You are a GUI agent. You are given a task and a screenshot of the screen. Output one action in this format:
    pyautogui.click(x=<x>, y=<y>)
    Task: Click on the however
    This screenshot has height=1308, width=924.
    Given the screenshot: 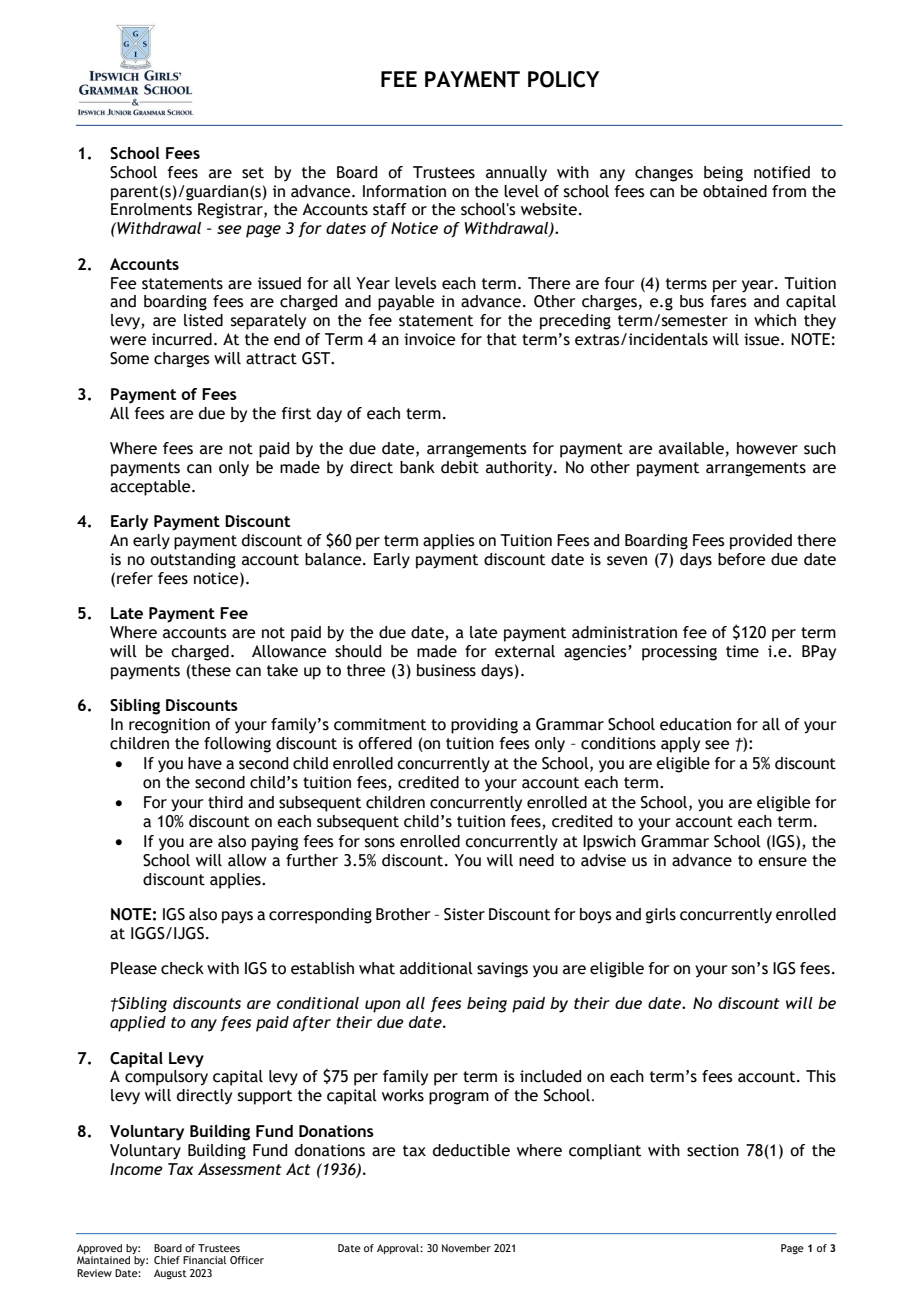 What is the action you would take?
    pyautogui.click(x=767, y=448)
